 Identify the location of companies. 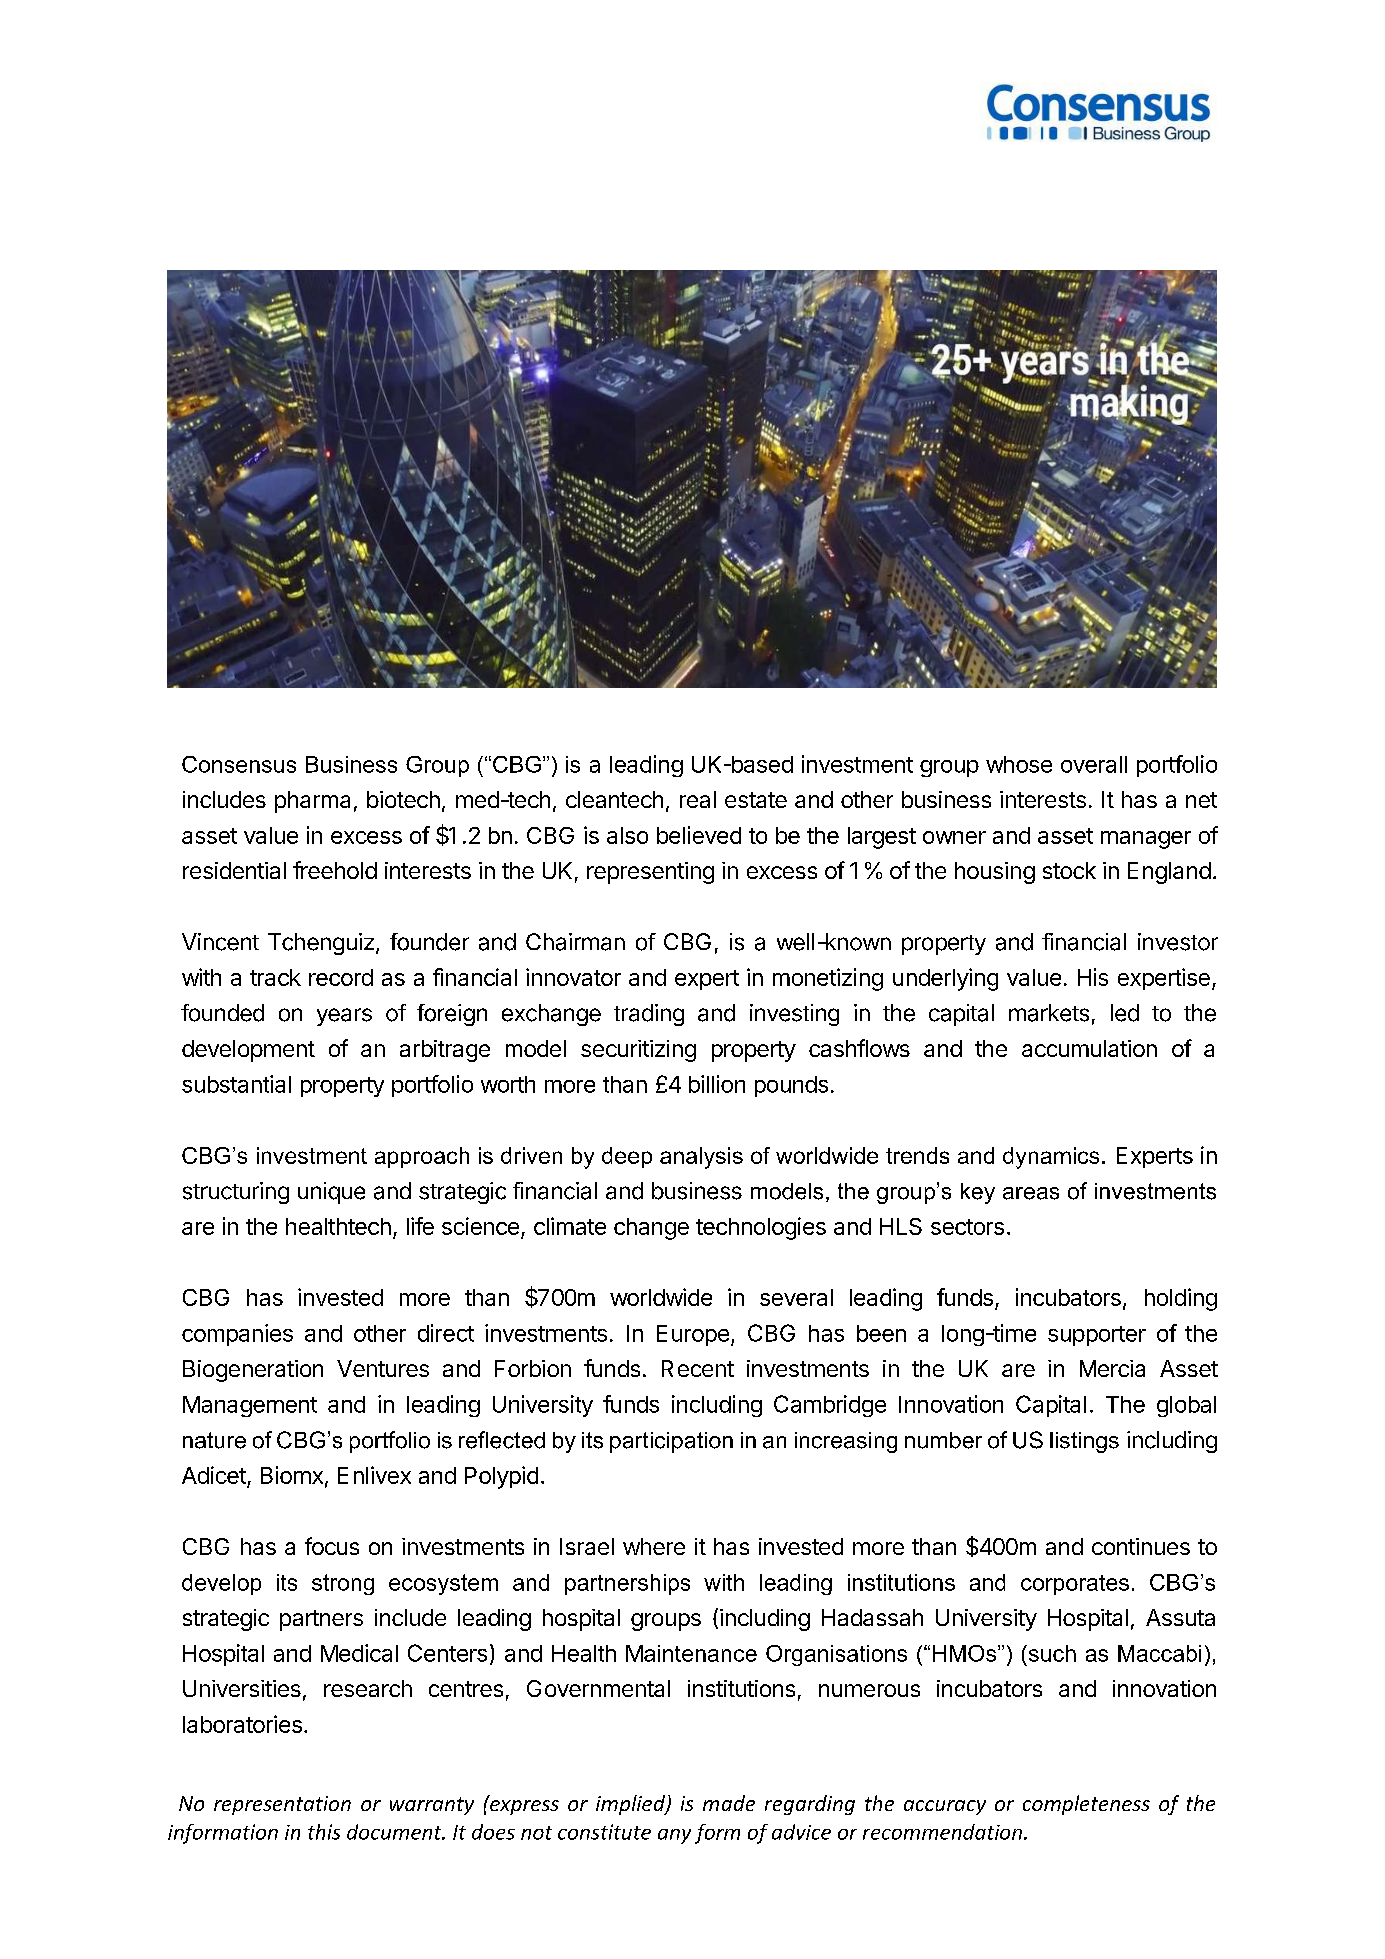
(237, 1335).
